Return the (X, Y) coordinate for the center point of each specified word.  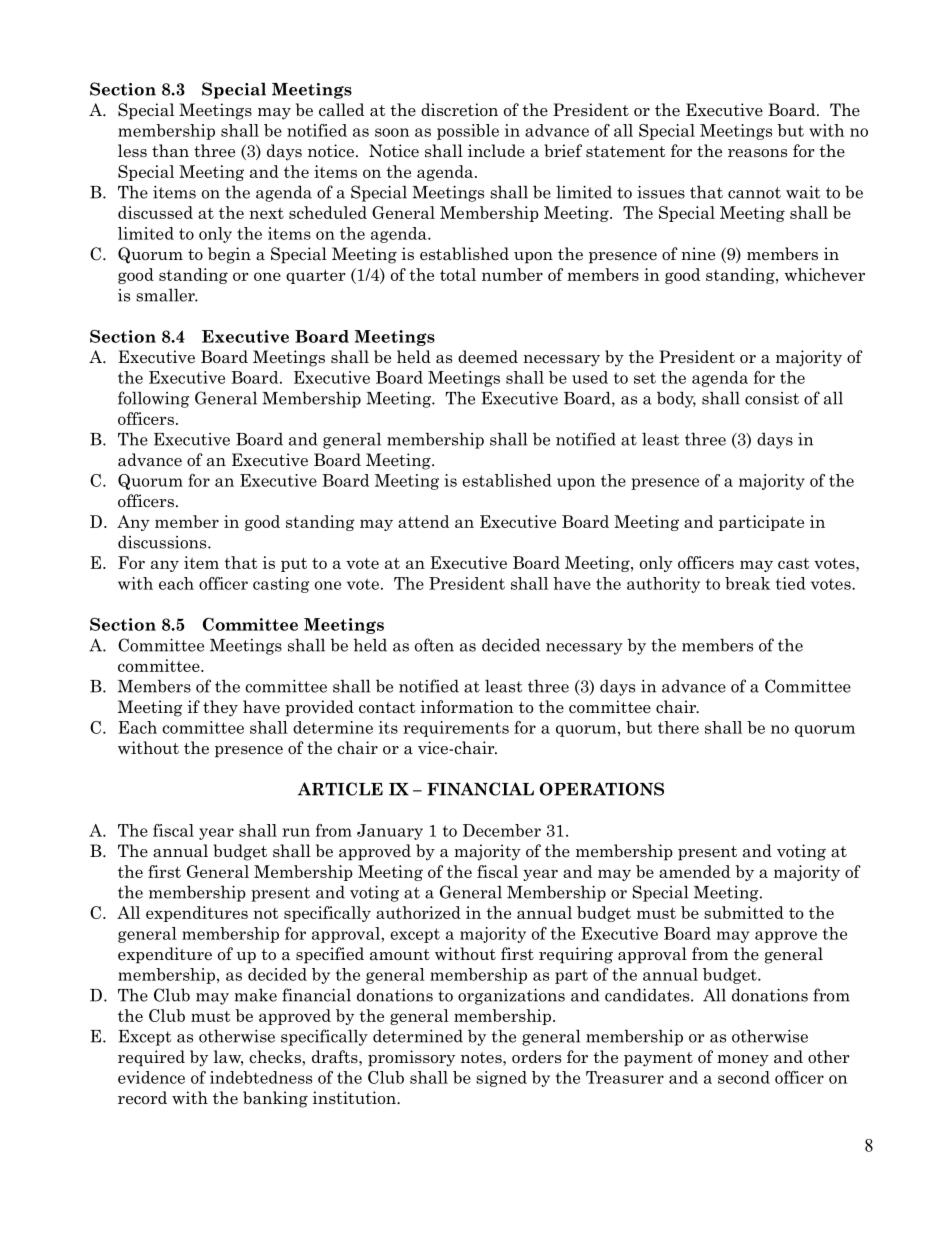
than (170, 151)
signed (501, 1079)
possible (468, 132)
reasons (757, 153)
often (434, 645)
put (294, 565)
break (747, 583)
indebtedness (261, 1077)
